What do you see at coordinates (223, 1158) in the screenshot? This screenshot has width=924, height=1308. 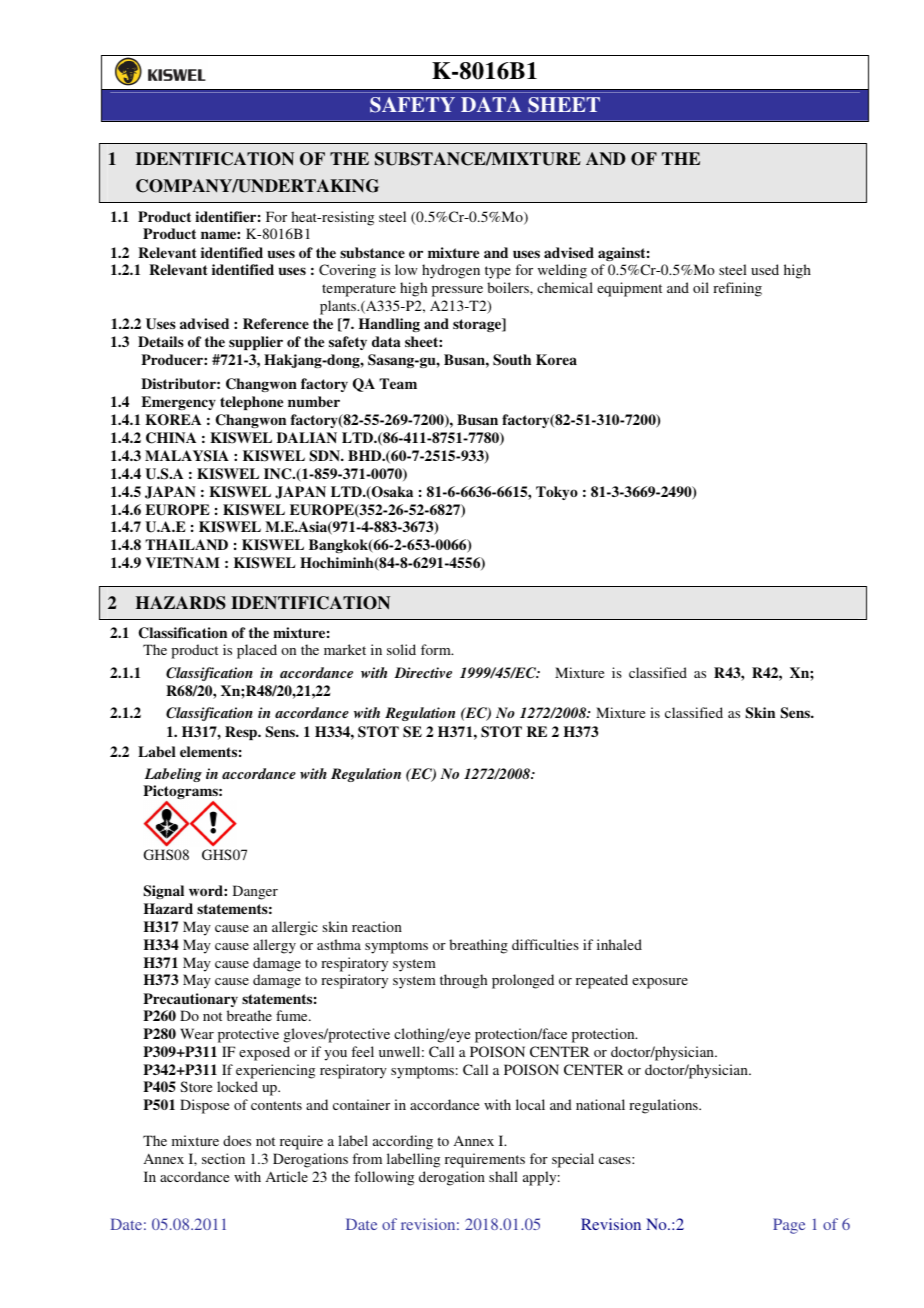 I see `section` at bounding box center [223, 1158].
